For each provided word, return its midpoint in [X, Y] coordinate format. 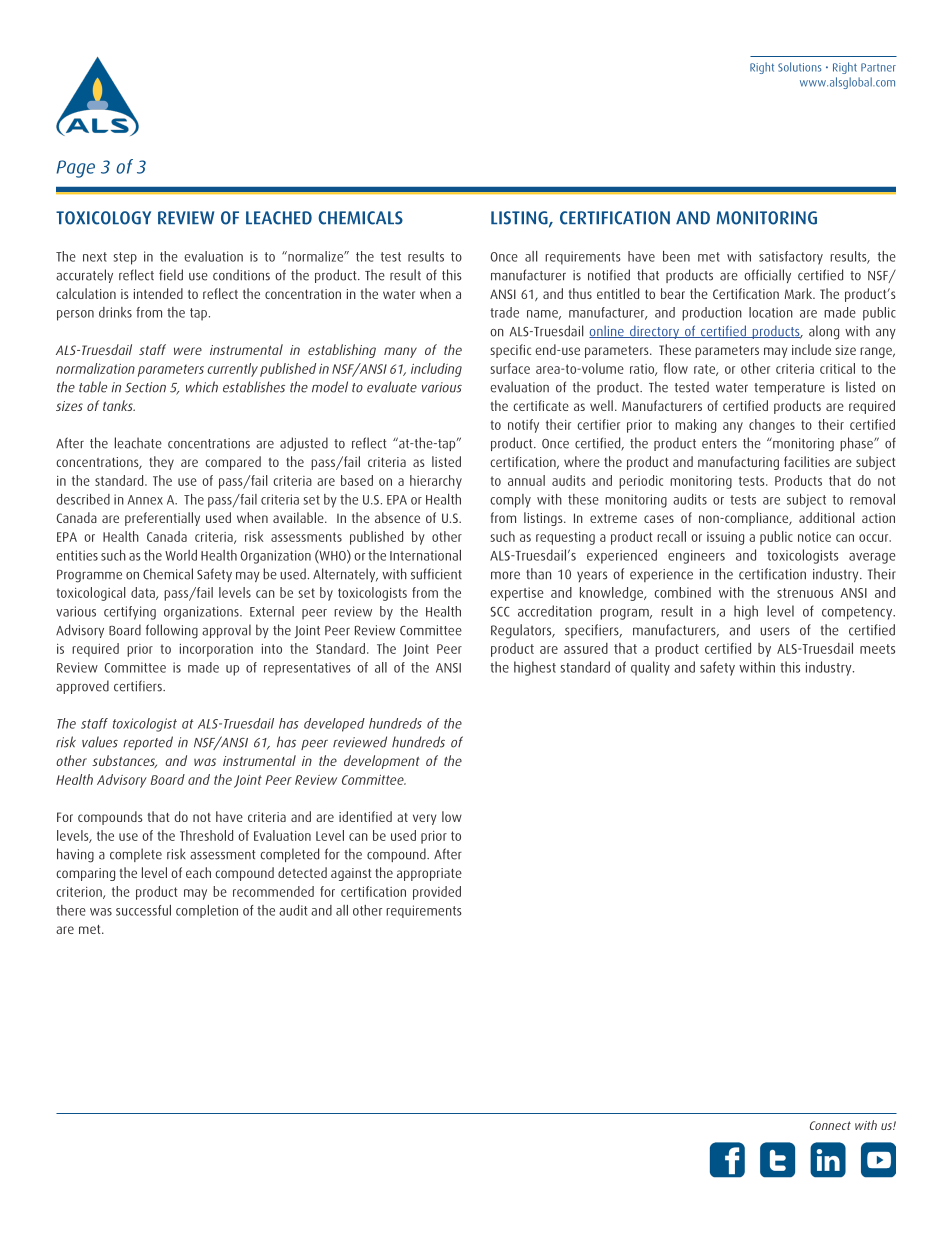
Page [75, 169]
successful [143, 910]
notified [609, 275]
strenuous [805, 593]
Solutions [799, 67]
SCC [500, 612]
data [144, 593]
